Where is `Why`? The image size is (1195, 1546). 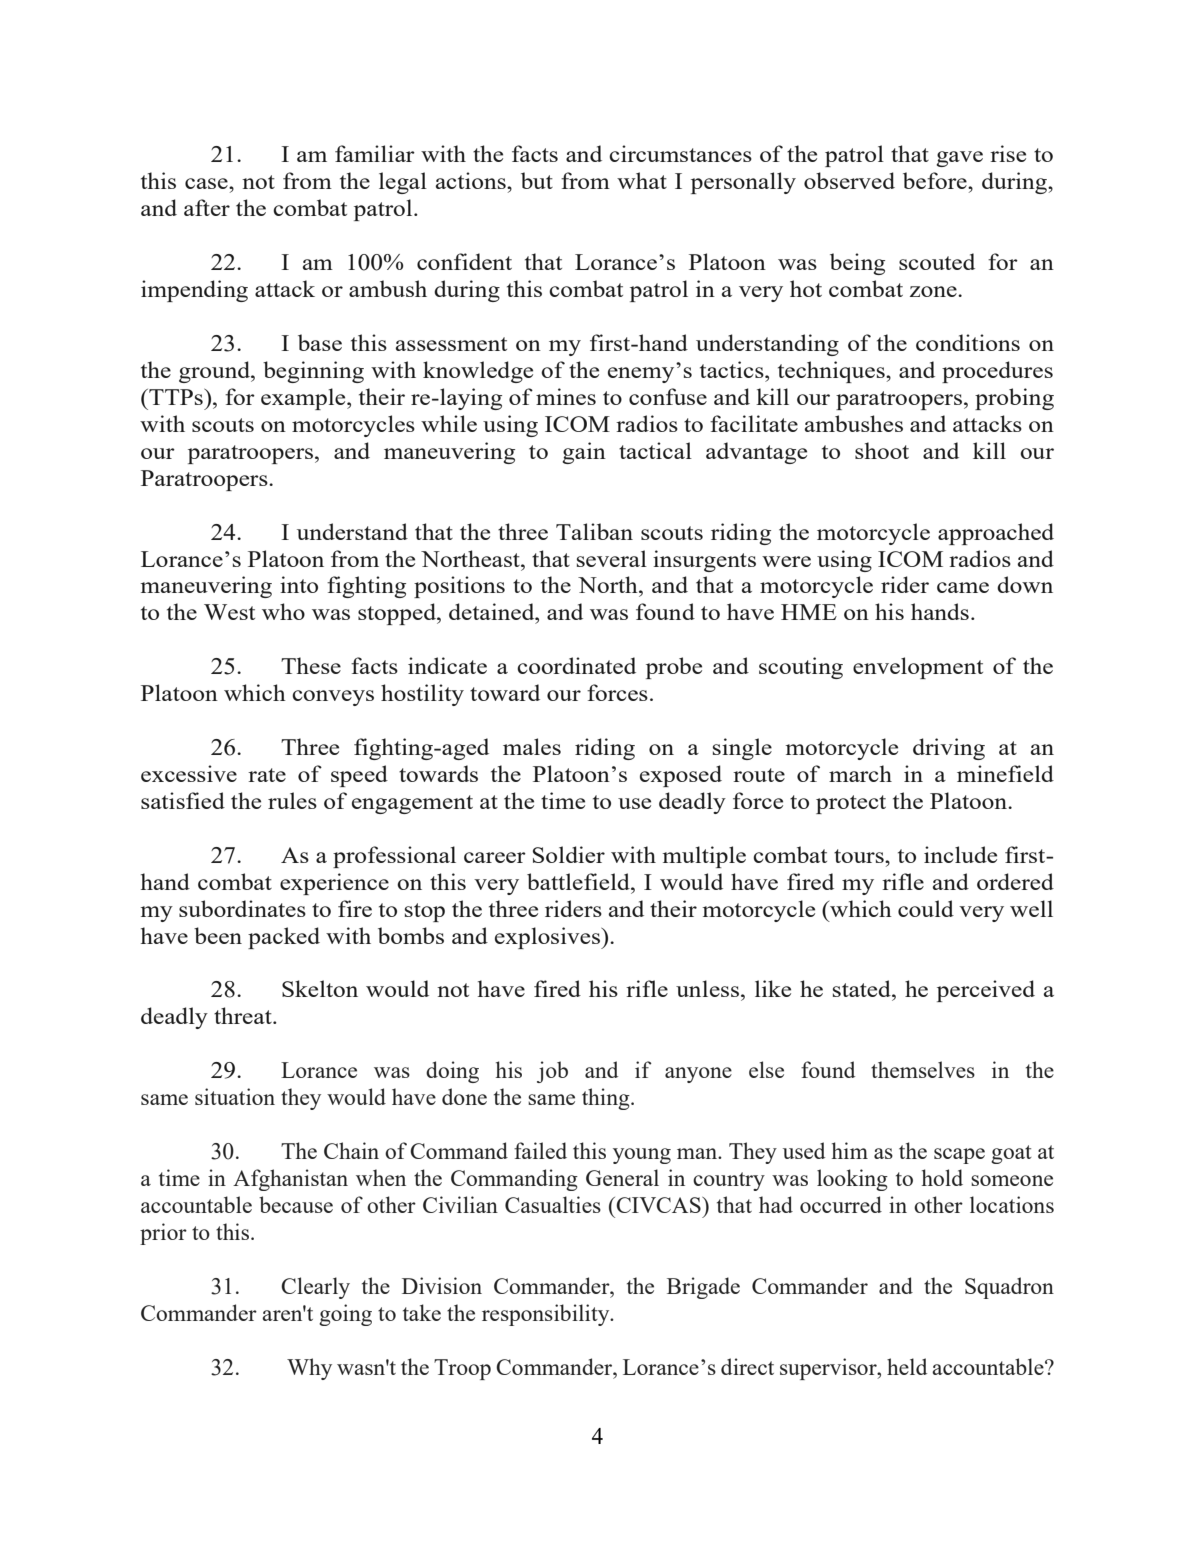 Why is located at coordinates (309, 1369).
